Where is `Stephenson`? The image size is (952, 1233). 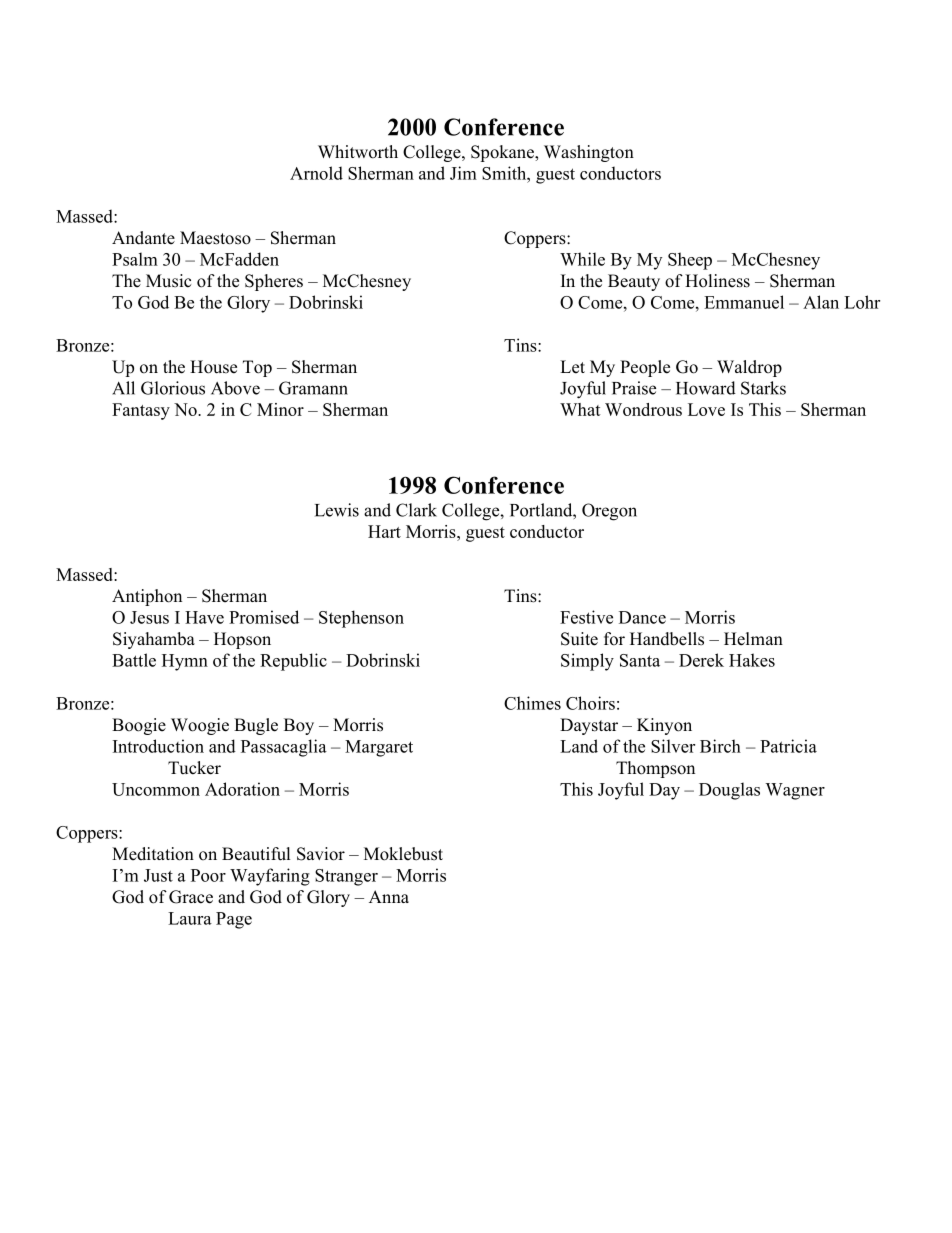 Stephenson is located at coordinates (361, 619).
